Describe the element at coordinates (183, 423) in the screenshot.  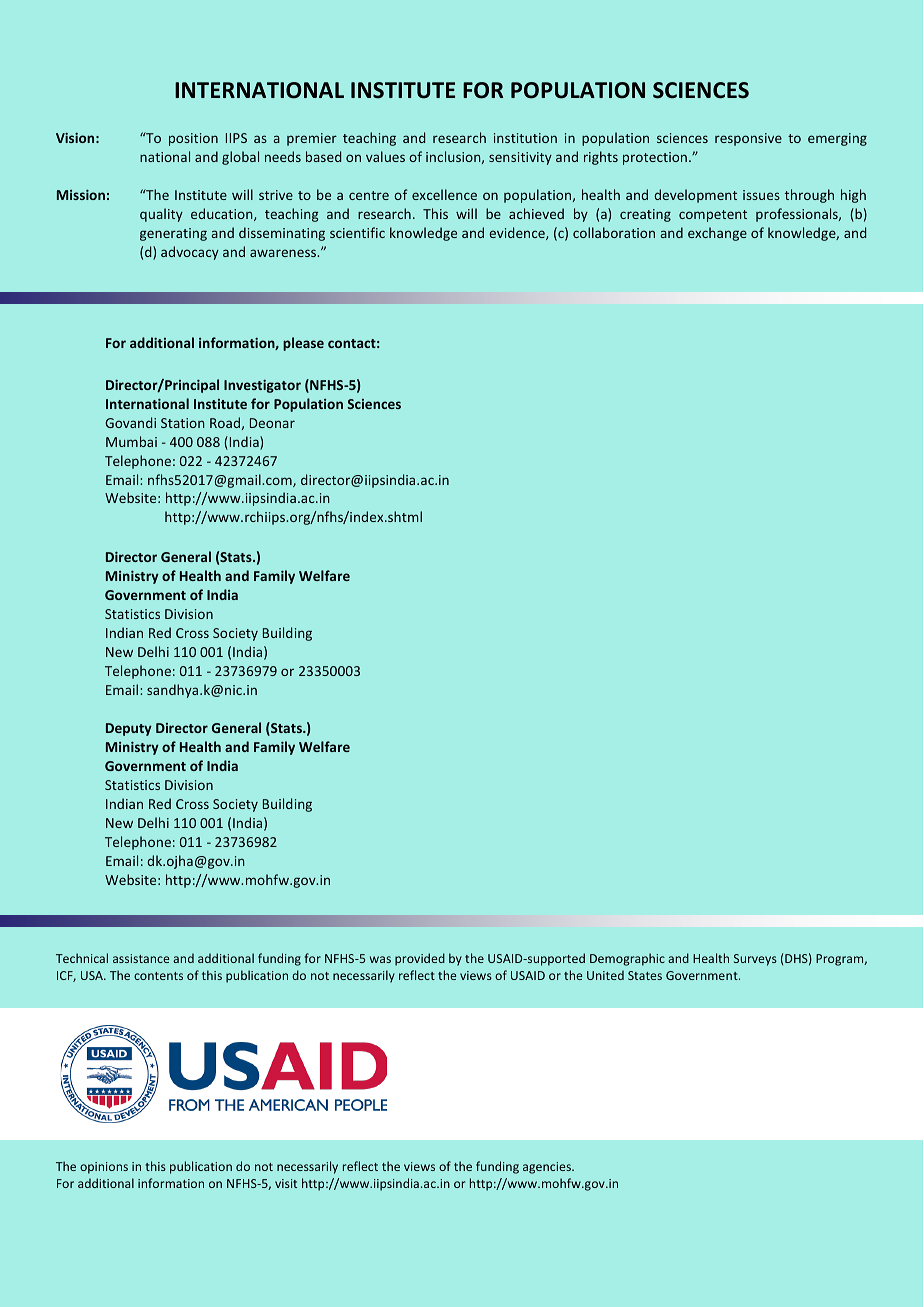
I see `Station` at that location.
